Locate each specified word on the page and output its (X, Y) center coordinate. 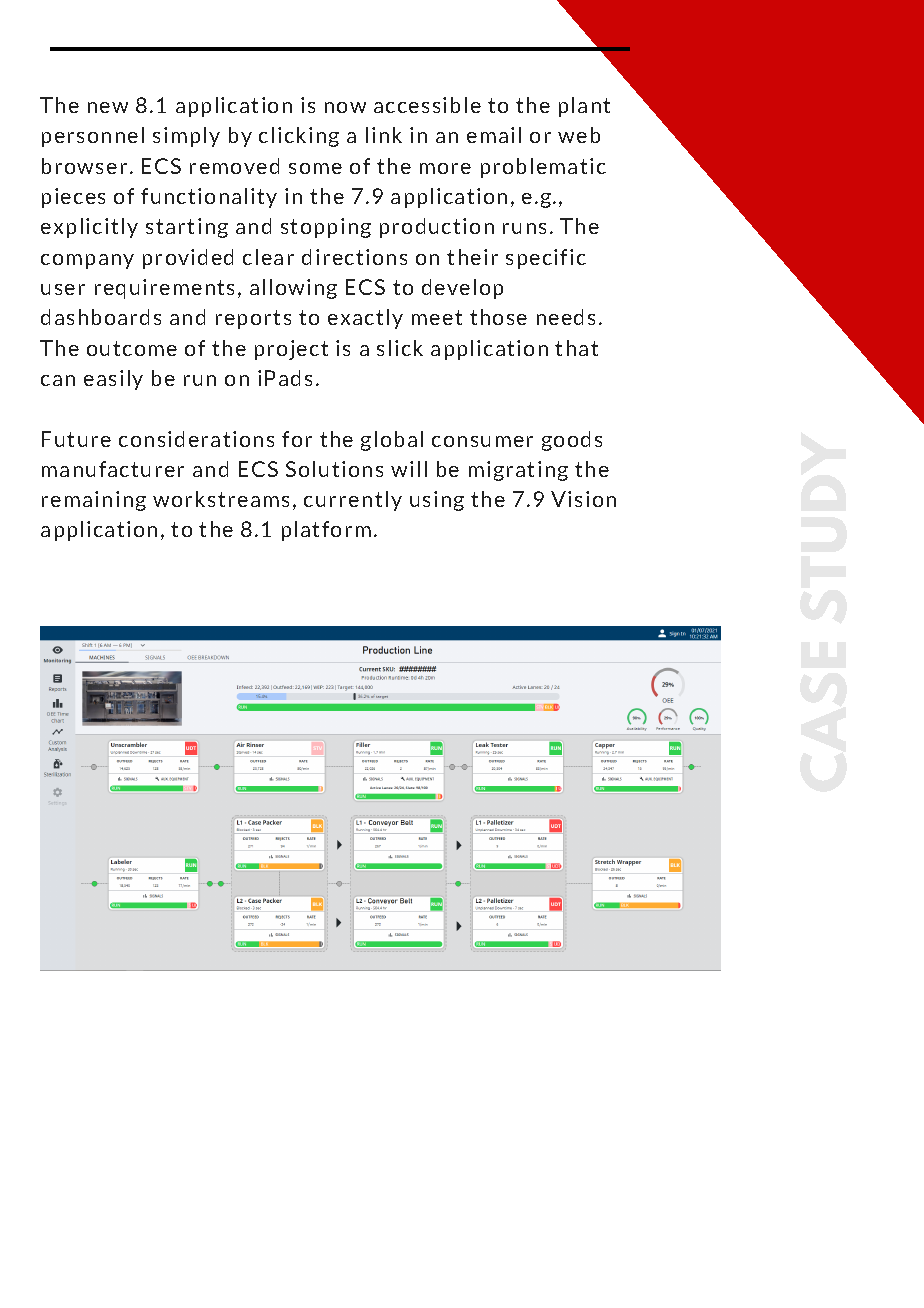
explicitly (89, 228)
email (494, 135)
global (392, 441)
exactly (365, 319)
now (345, 107)
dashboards (101, 317)
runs (524, 228)
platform (326, 531)
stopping (326, 228)
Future (76, 439)
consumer (482, 441)
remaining (94, 501)
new (108, 107)
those (498, 317)
